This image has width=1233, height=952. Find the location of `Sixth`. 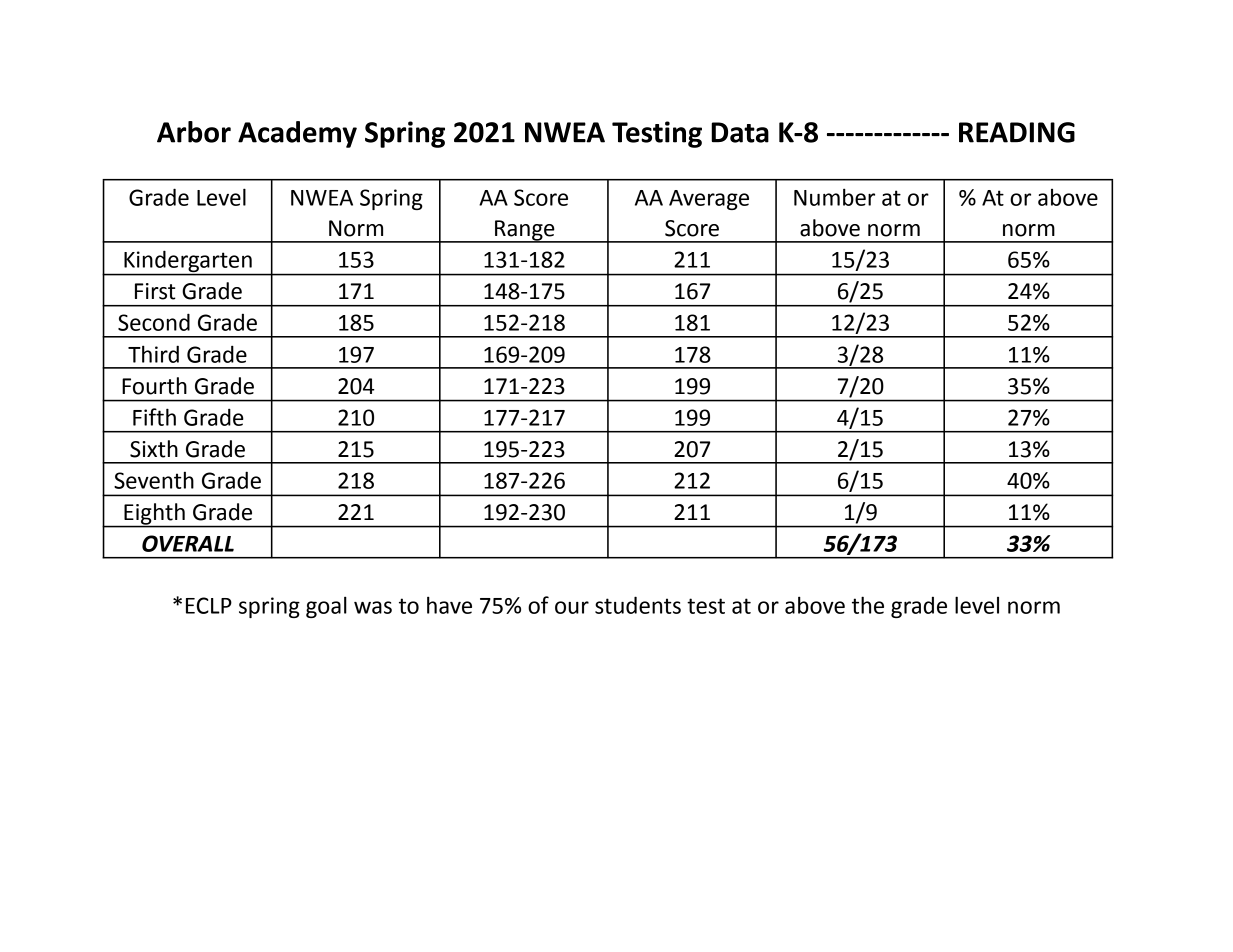

Sixth is located at coordinates (154, 449).
